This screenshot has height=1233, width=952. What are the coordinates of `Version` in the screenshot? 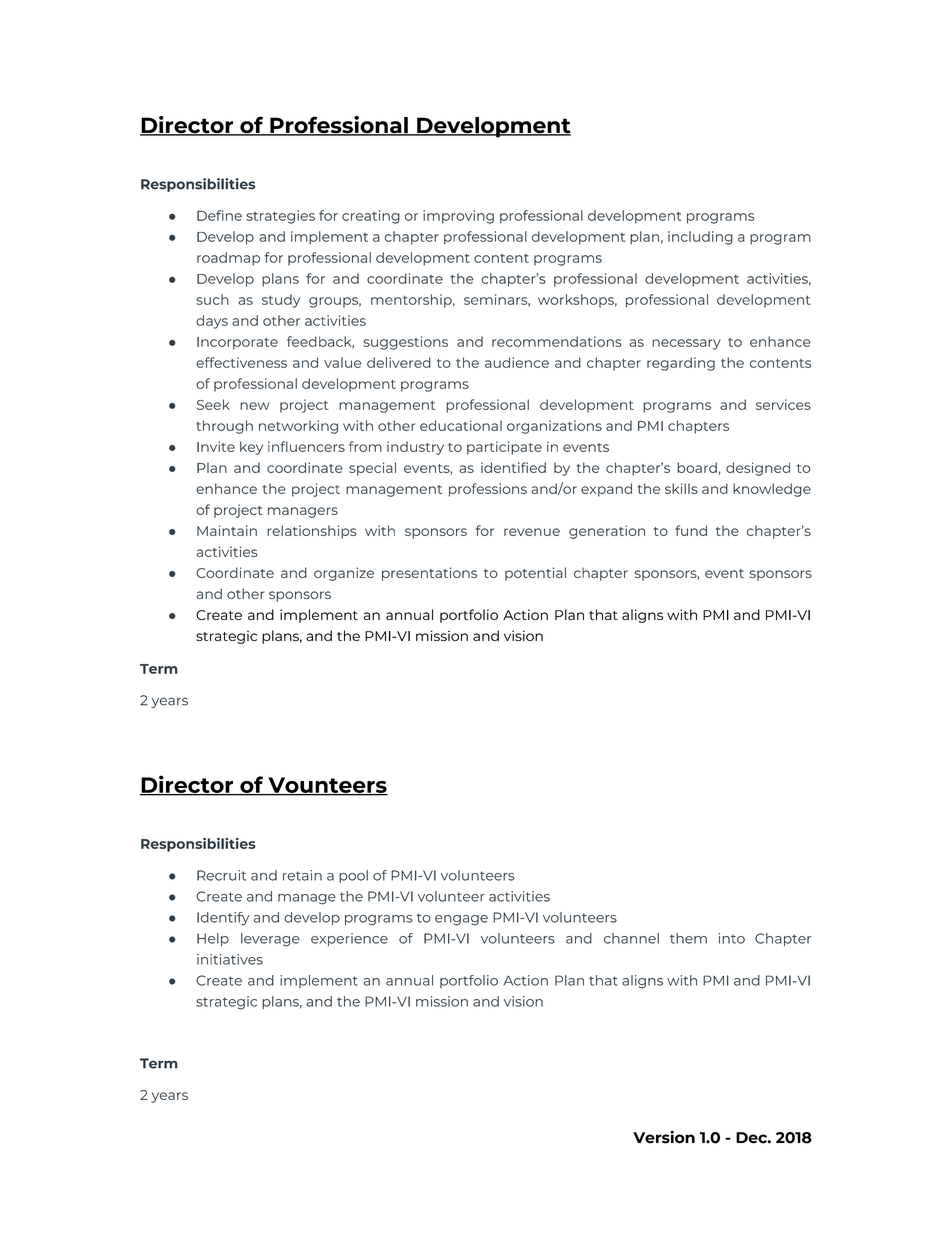 It's located at (664, 1137).
